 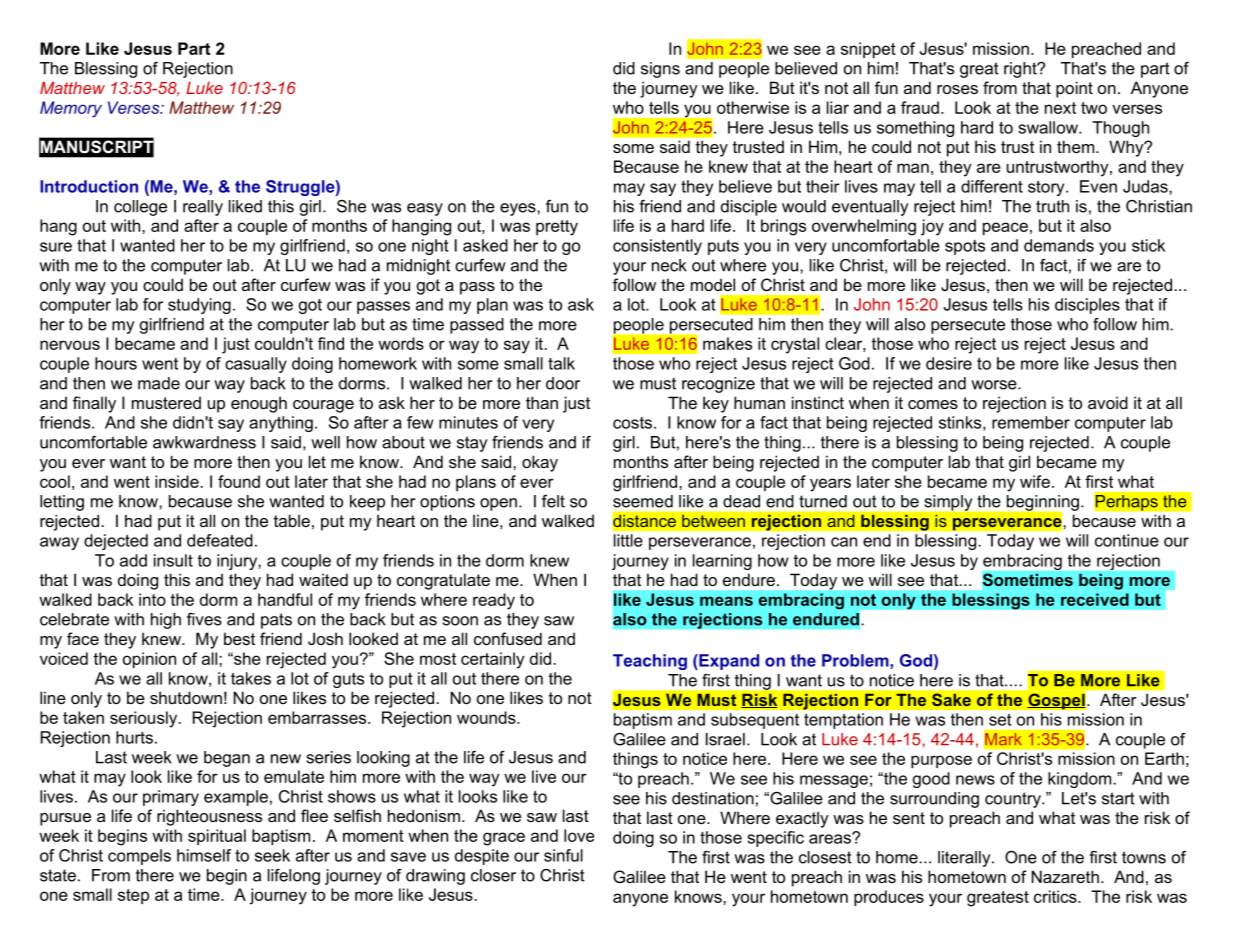 I want to click on himself, so click(x=204, y=855).
